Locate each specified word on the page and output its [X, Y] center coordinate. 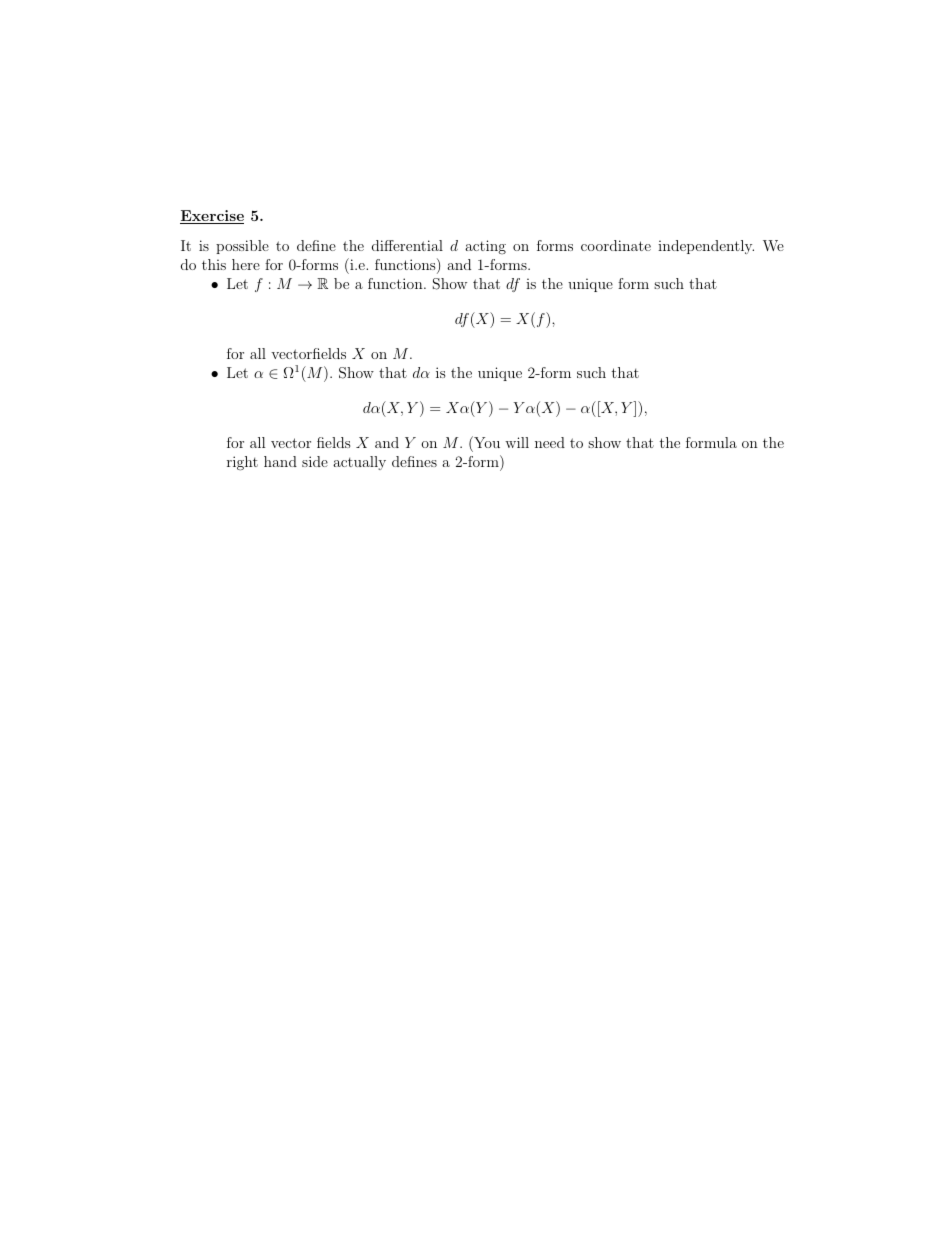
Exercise [212, 217]
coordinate [616, 245]
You [486, 442]
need [550, 442]
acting [485, 247]
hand [280, 461]
